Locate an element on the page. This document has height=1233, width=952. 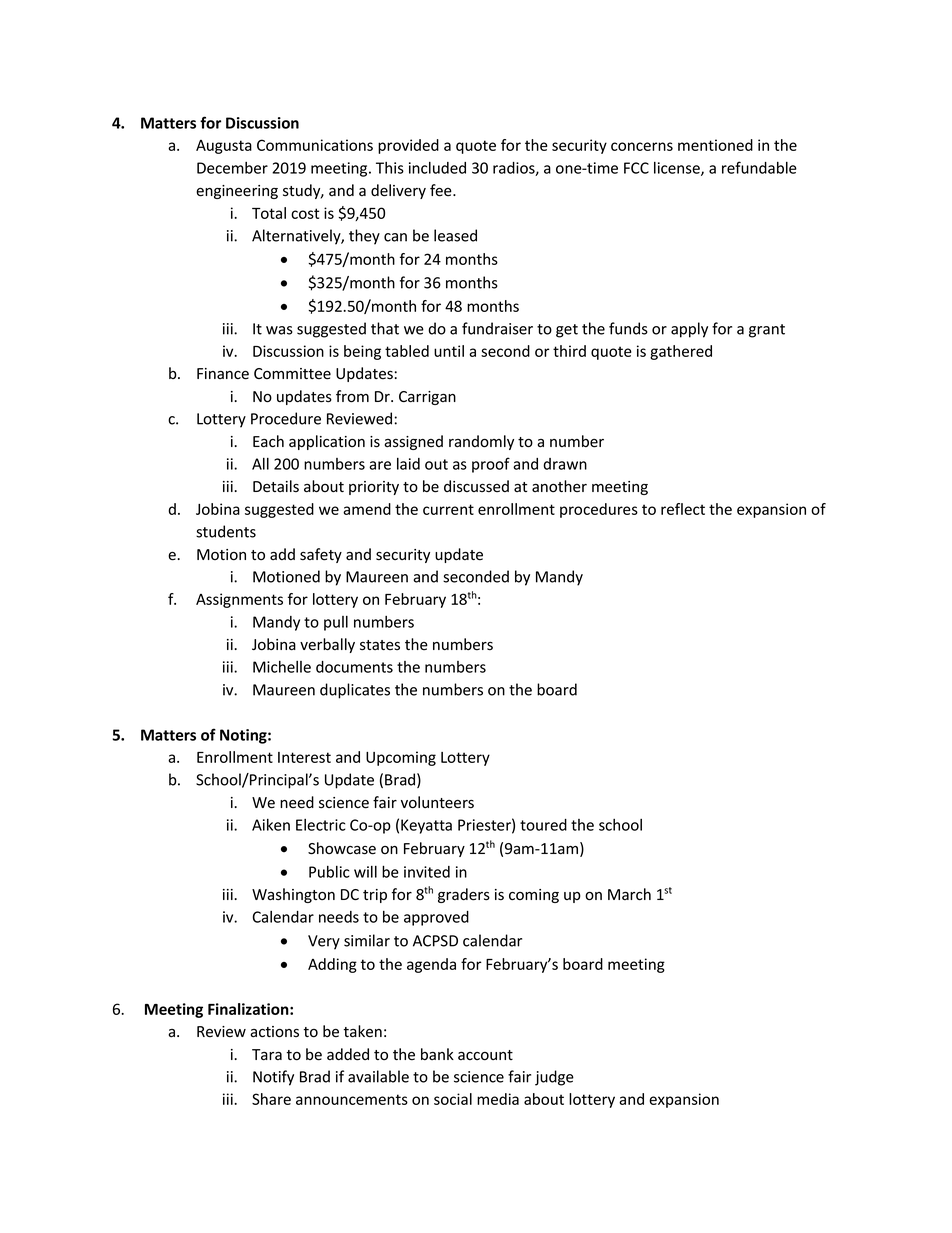
reflect is located at coordinates (683, 509).
